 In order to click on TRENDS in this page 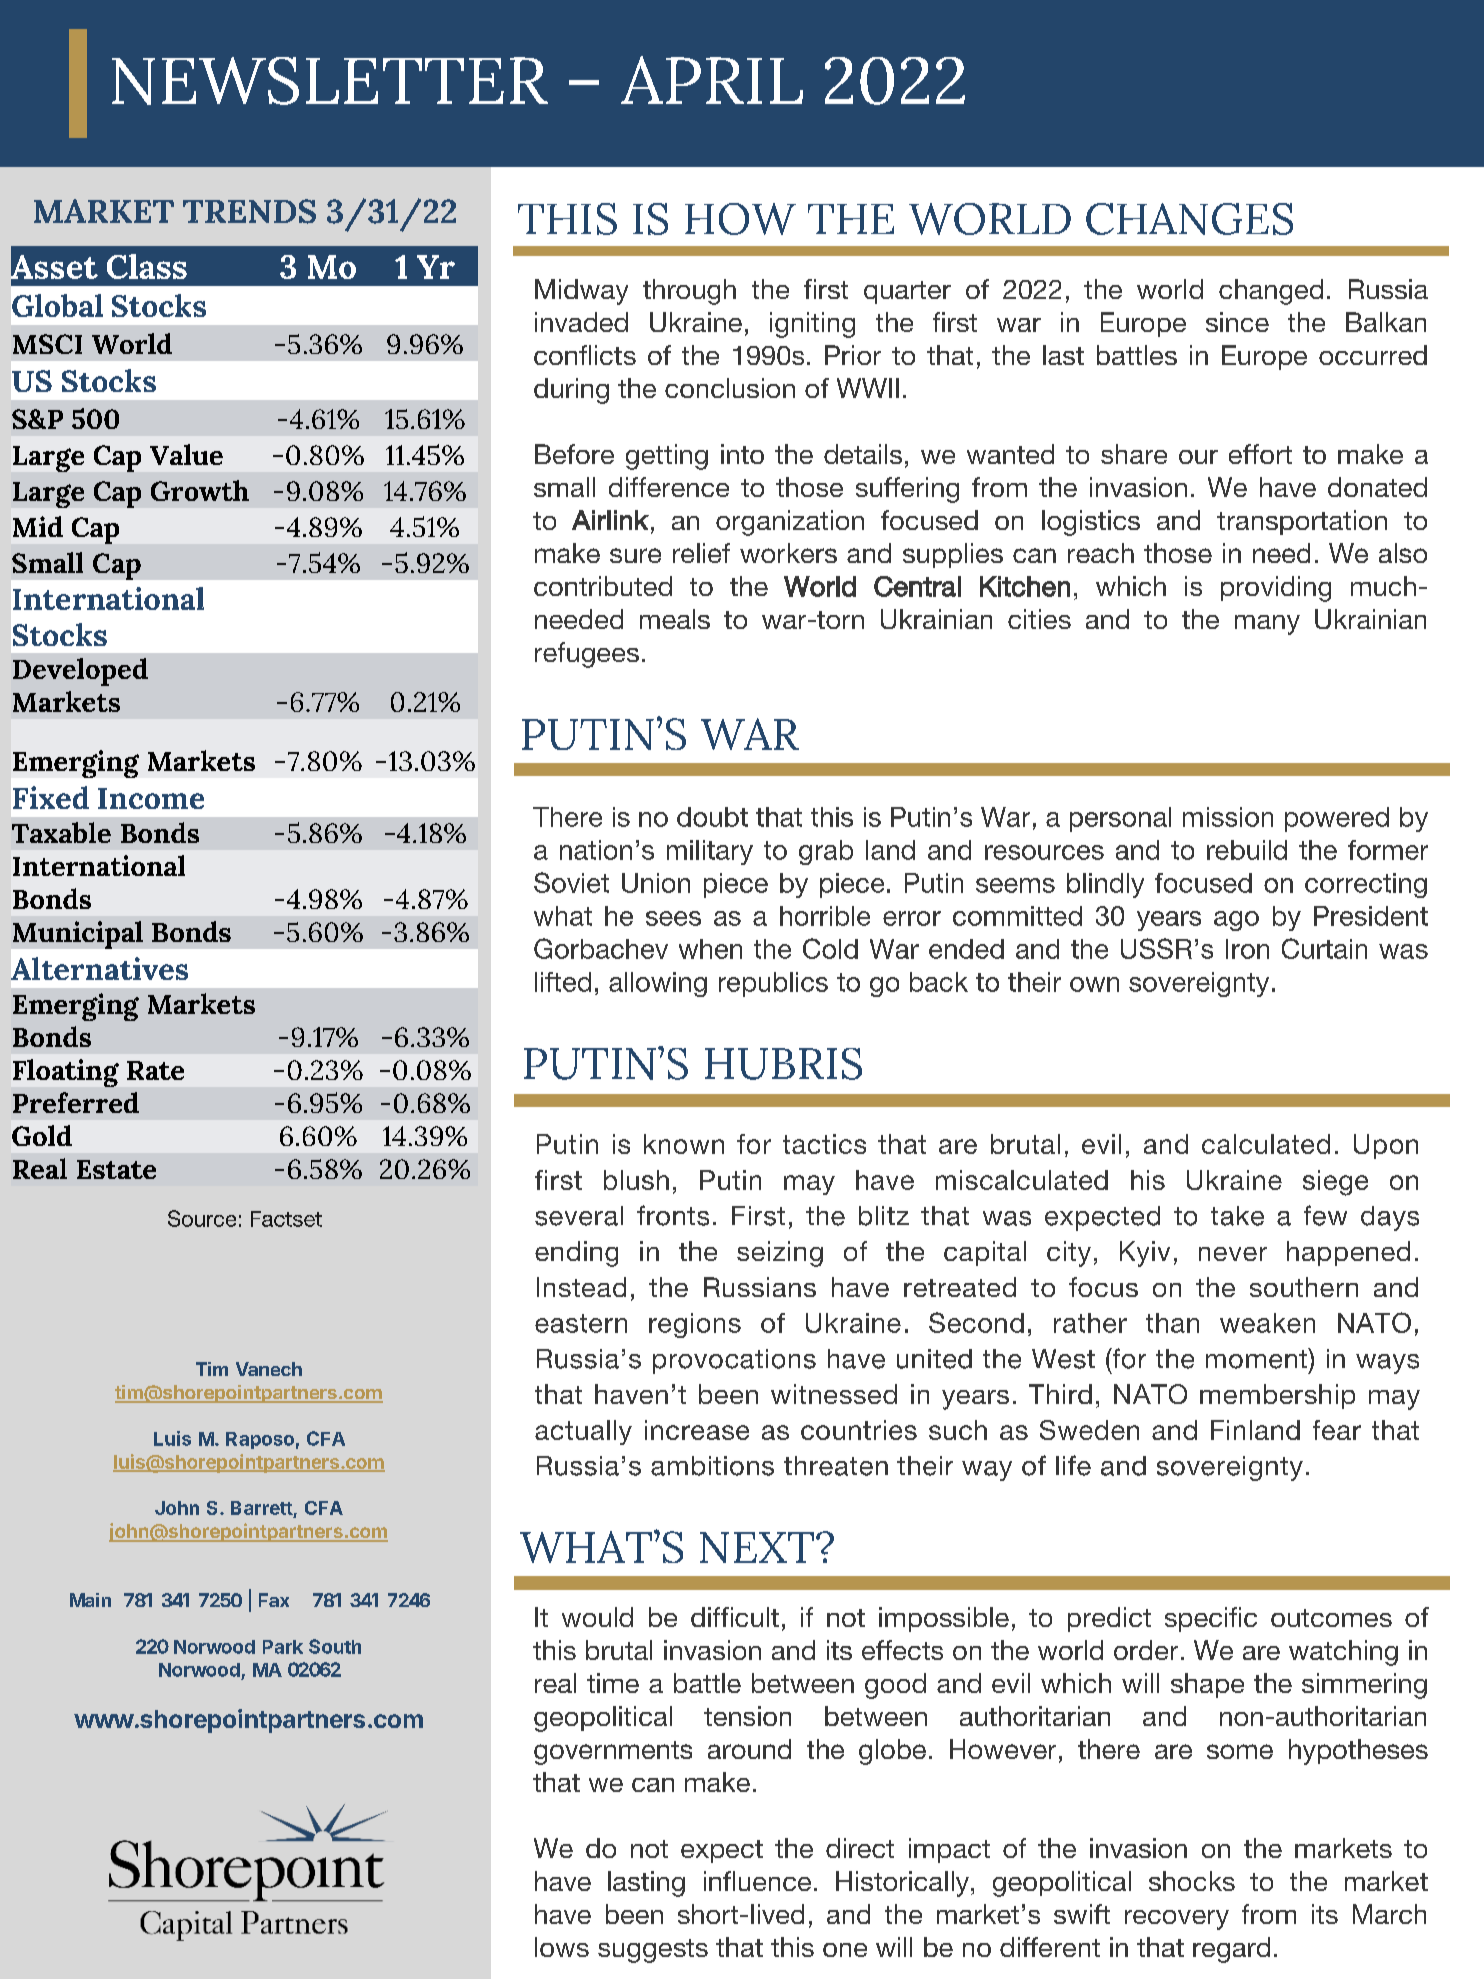, I will do `click(249, 211)`.
